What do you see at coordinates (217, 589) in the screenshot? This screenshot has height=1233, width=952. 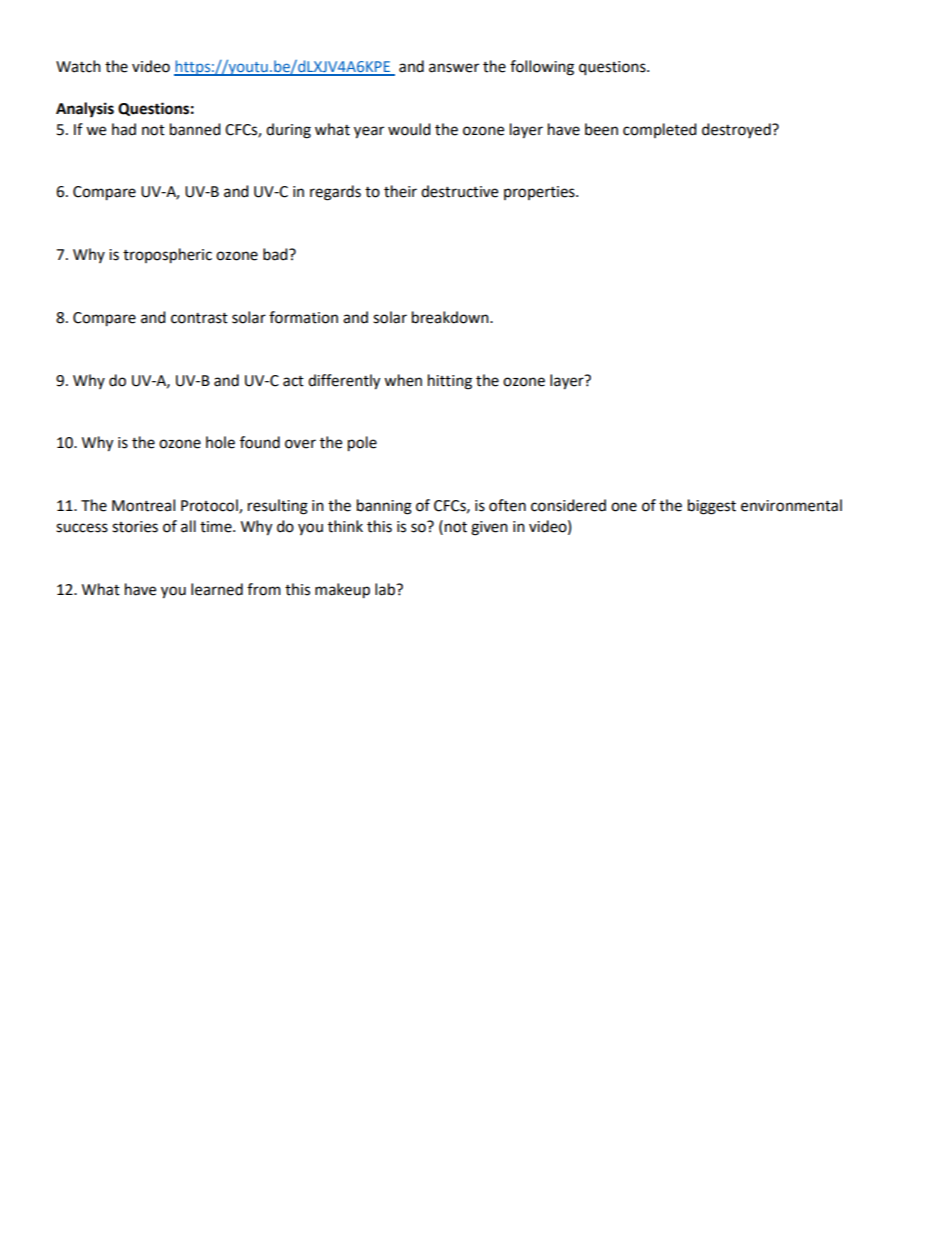 I see `learned` at bounding box center [217, 589].
